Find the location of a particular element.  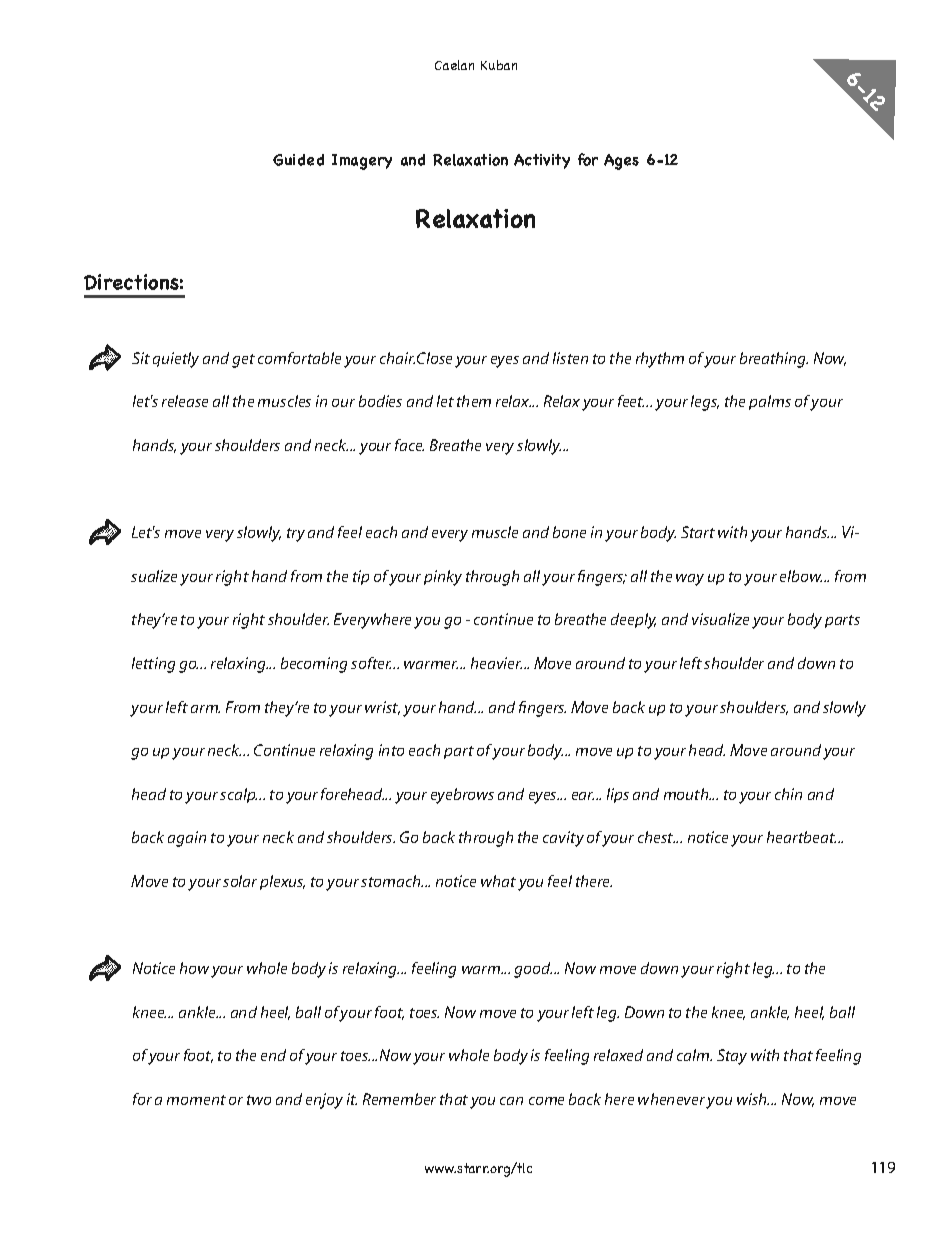

legs is located at coordinates (705, 403).
